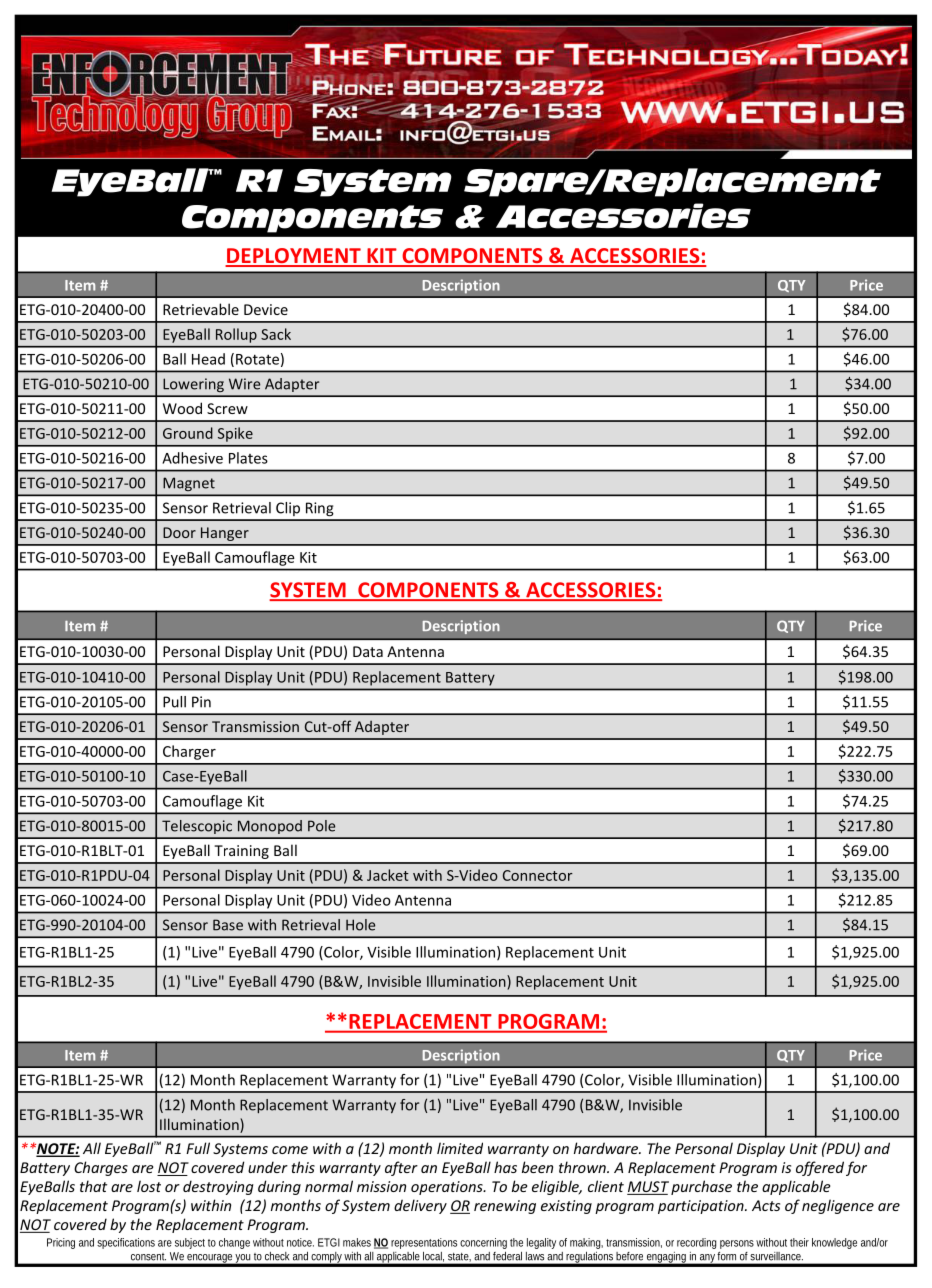 Image resolution: width=932 pixels, height=1288 pixels. I want to click on Retrievable, so click(201, 309).
